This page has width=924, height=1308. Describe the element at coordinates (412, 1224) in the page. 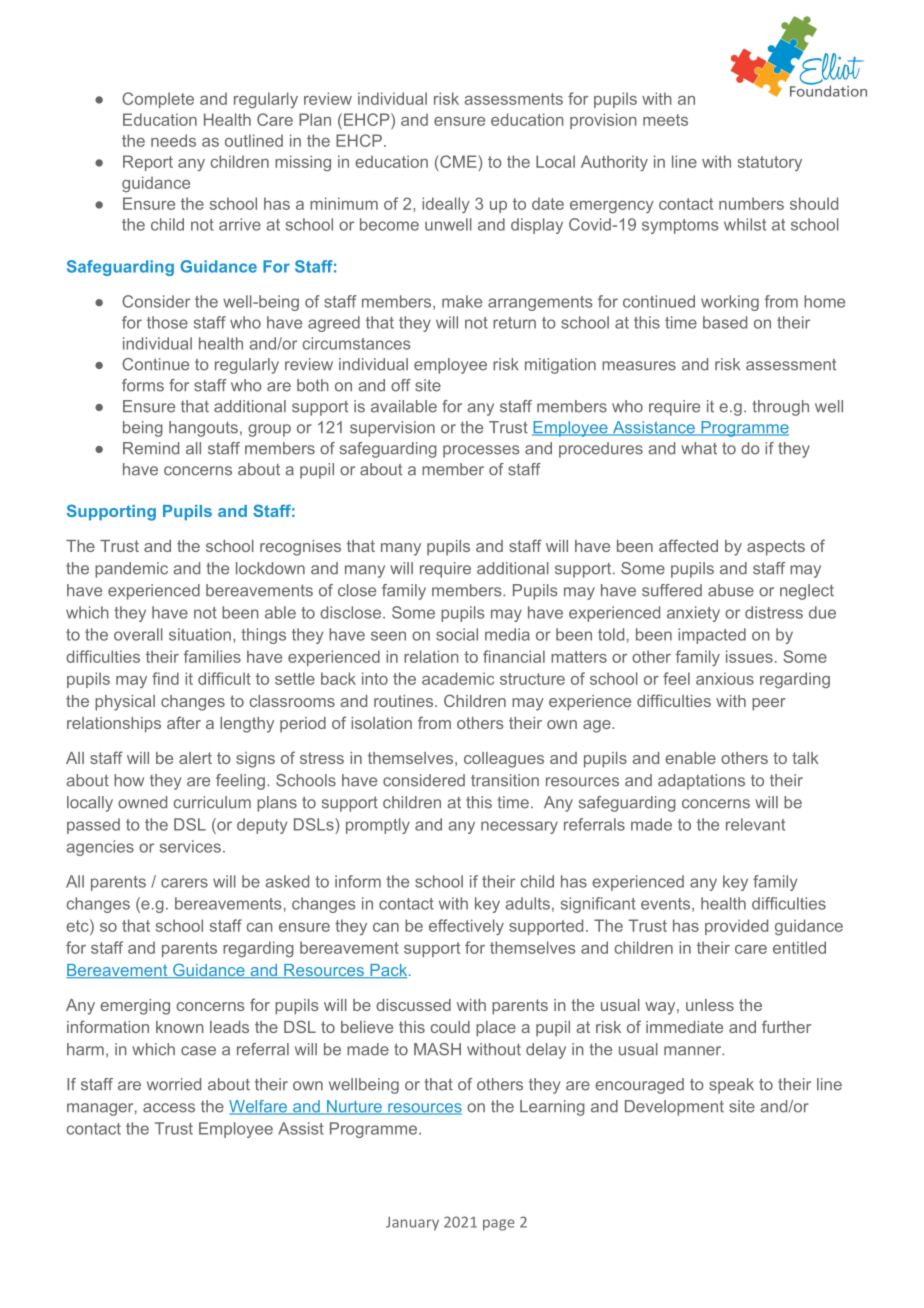

I see `January` at that location.
